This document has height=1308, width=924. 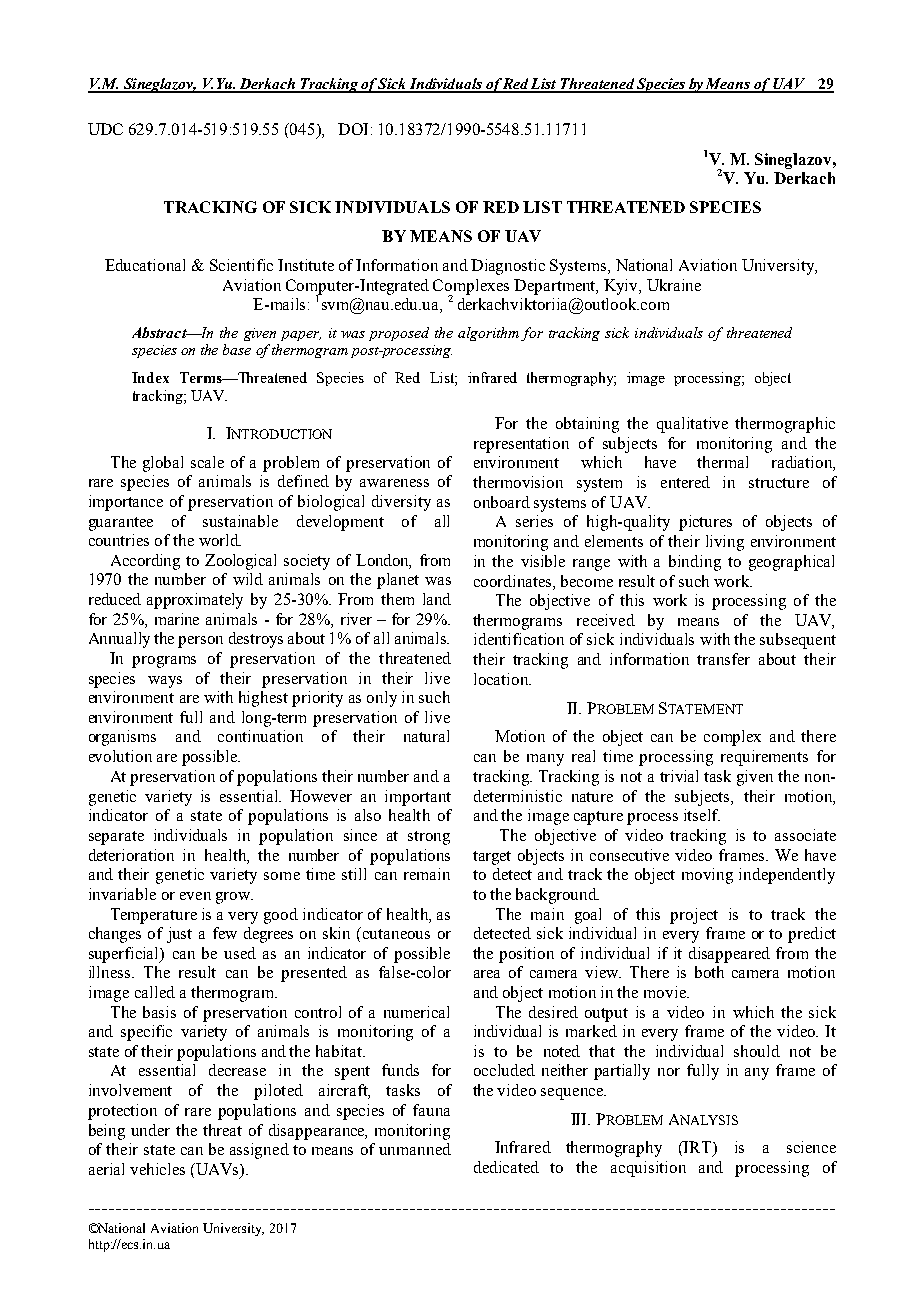 What do you see at coordinates (723, 659) in the document?
I see `transfer` at bounding box center [723, 659].
